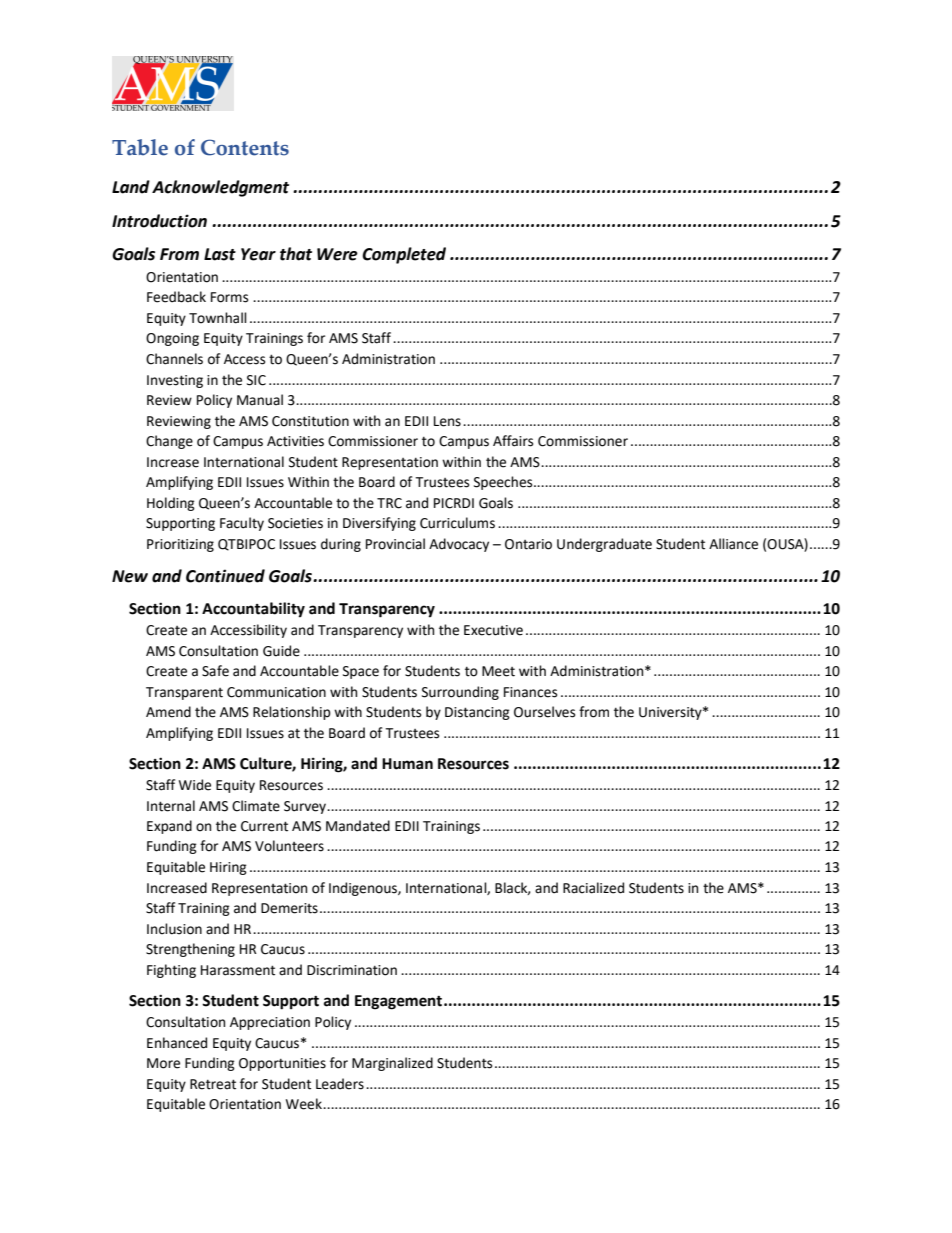 The image size is (952, 1233). What do you see at coordinates (459, 545) in the screenshot?
I see `Advocacy` at bounding box center [459, 545].
